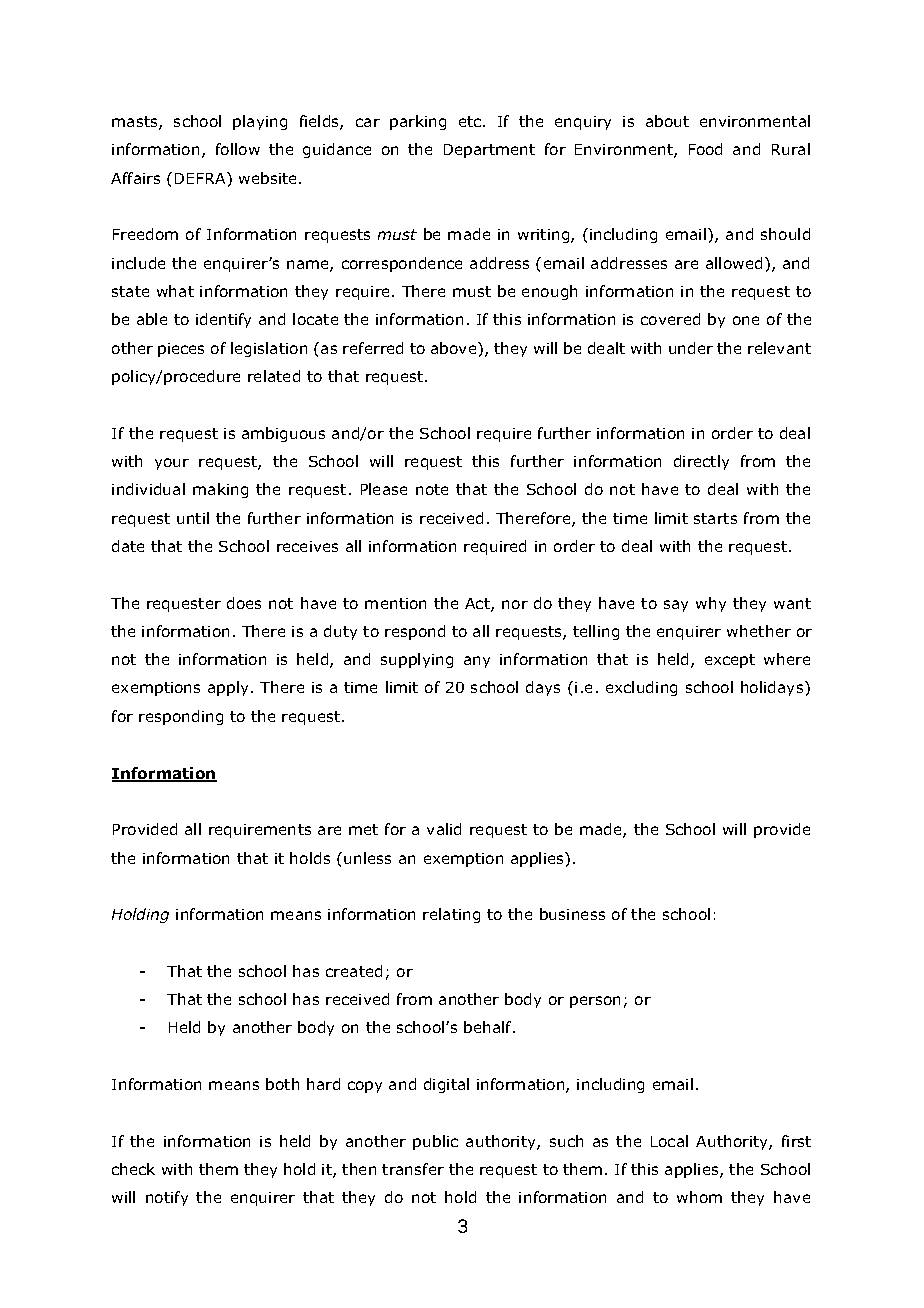  What do you see at coordinates (451, 915) in the page?
I see `relating` at bounding box center [451, 915].
